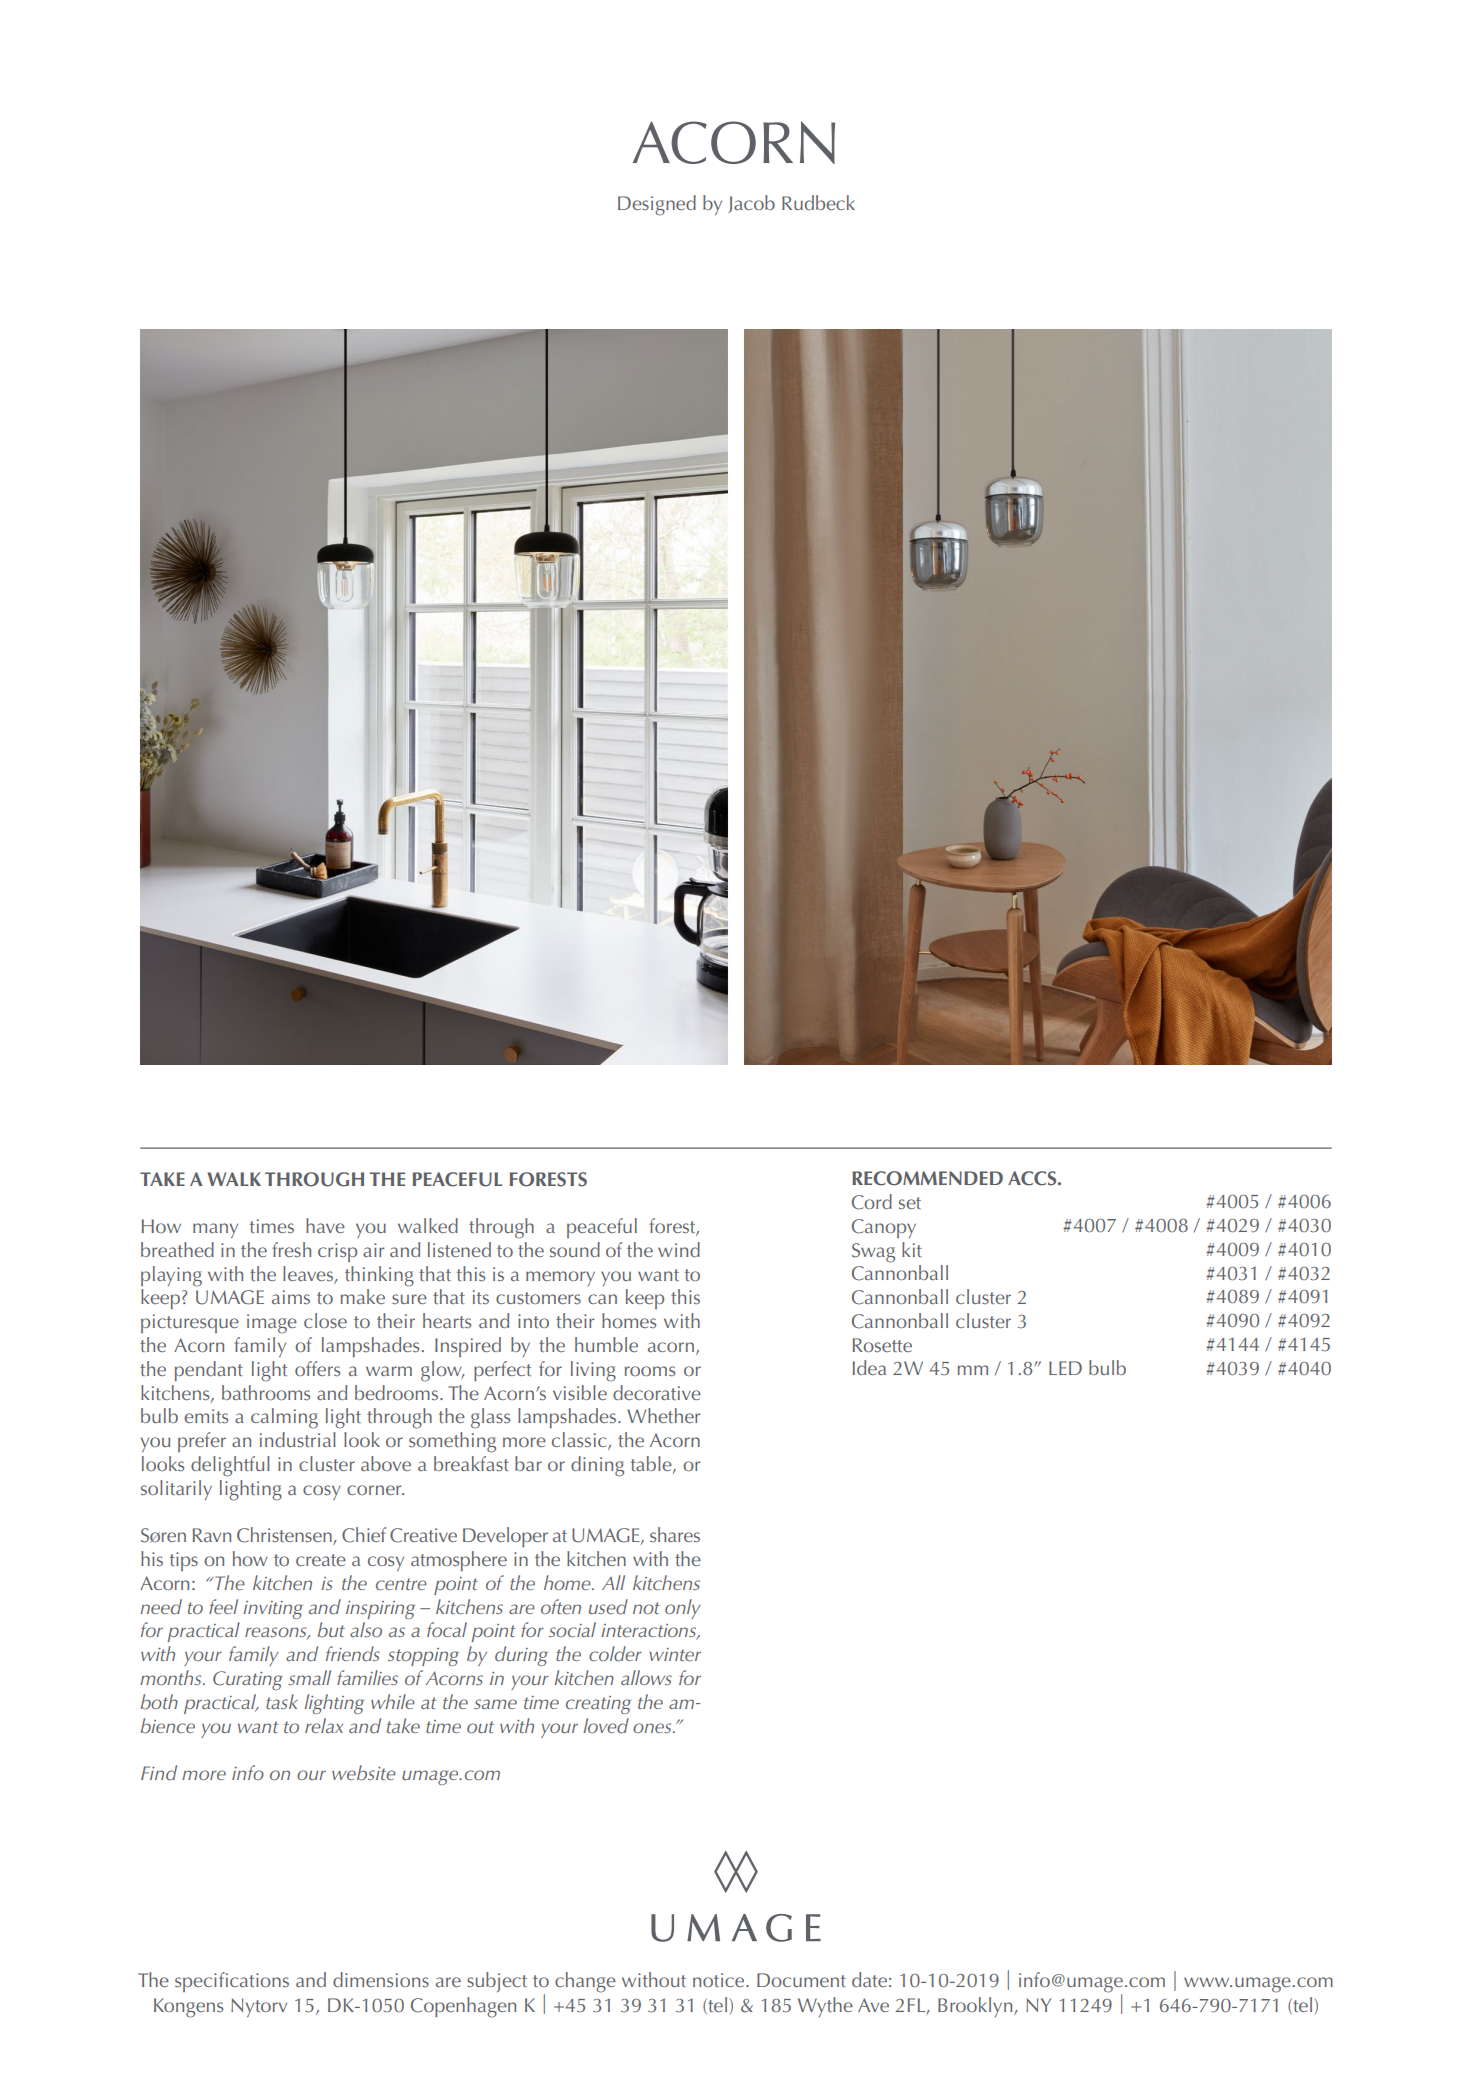 The width and height of the screenshot is (1472, 2082). Describe the element at coordinates (285, 1536) in the screenshot. I see `Christensen` at that location.
